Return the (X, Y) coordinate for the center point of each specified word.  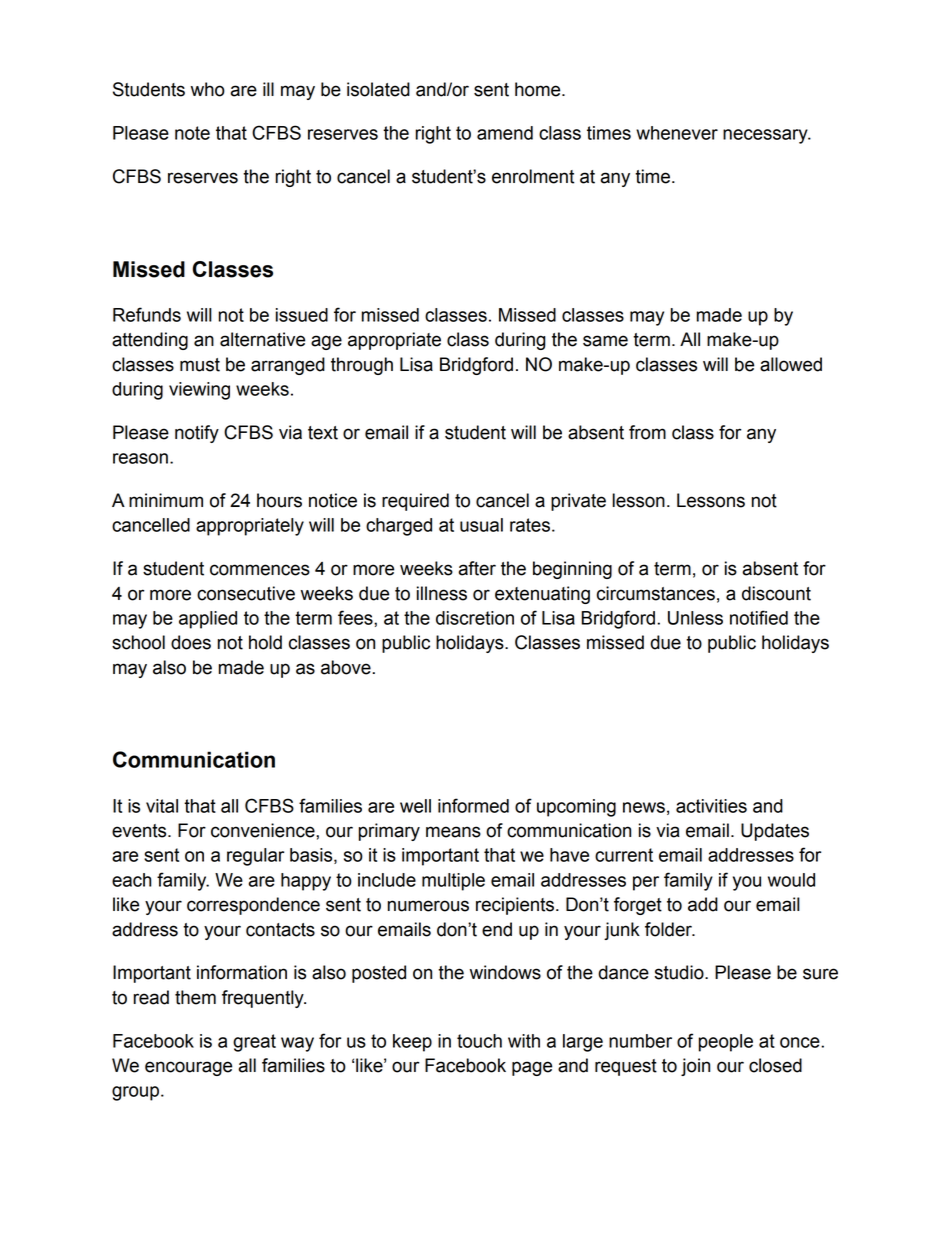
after (477, 568)
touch (479, 1041)
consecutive (246, 593)
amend (505, 133)
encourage (188, 1068)
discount (776, 593)
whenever (677, 133)
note (192, 133)
